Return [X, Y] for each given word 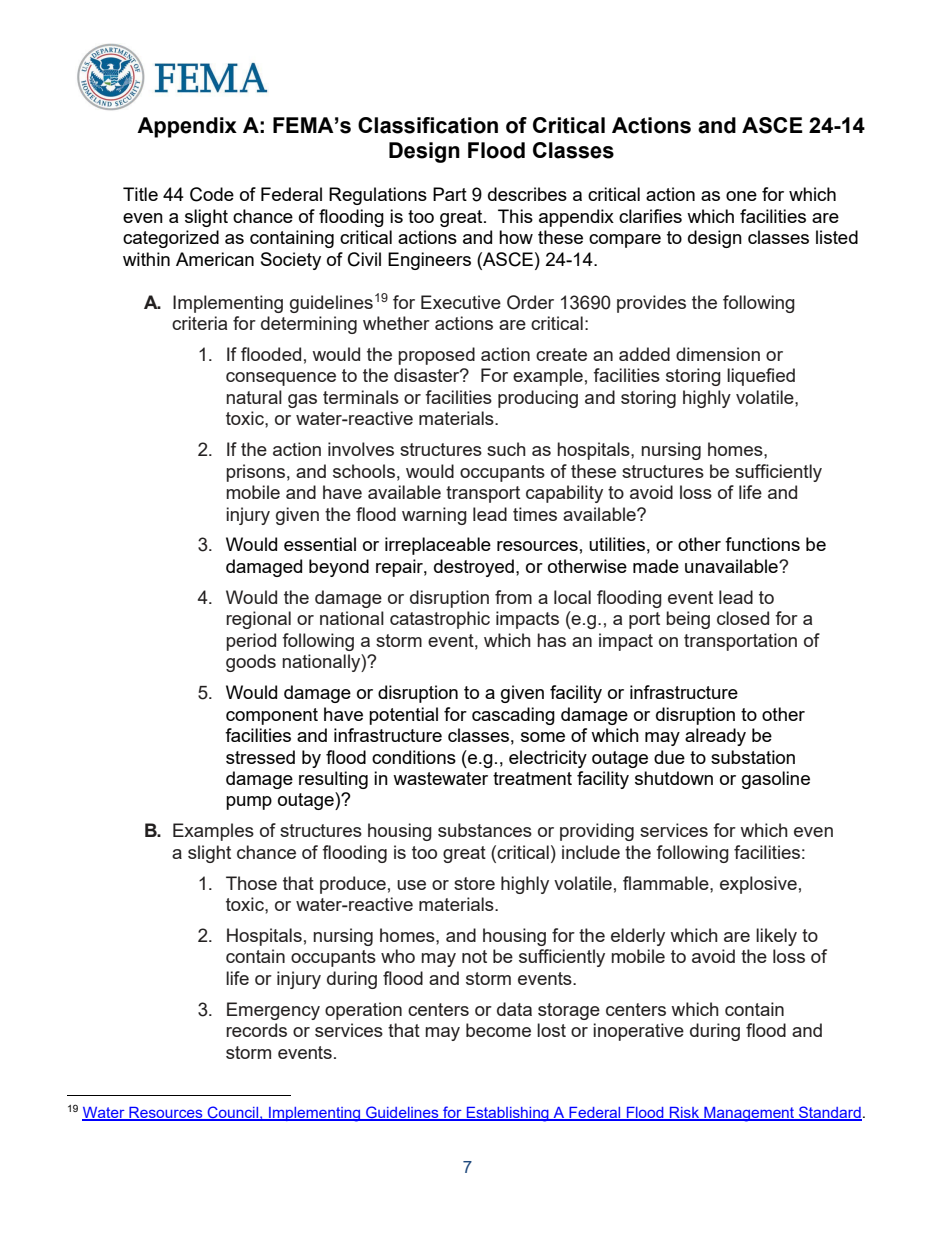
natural [254, 397]
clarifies [650, 216]
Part [450, 194]
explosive [758, 885]
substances [485, 830]
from [513, 597]
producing [538, 399]
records [256, 1030]
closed [743, 618]
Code [212, 194]
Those [251, 883]
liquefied [761, 377]
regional [258, 620]
